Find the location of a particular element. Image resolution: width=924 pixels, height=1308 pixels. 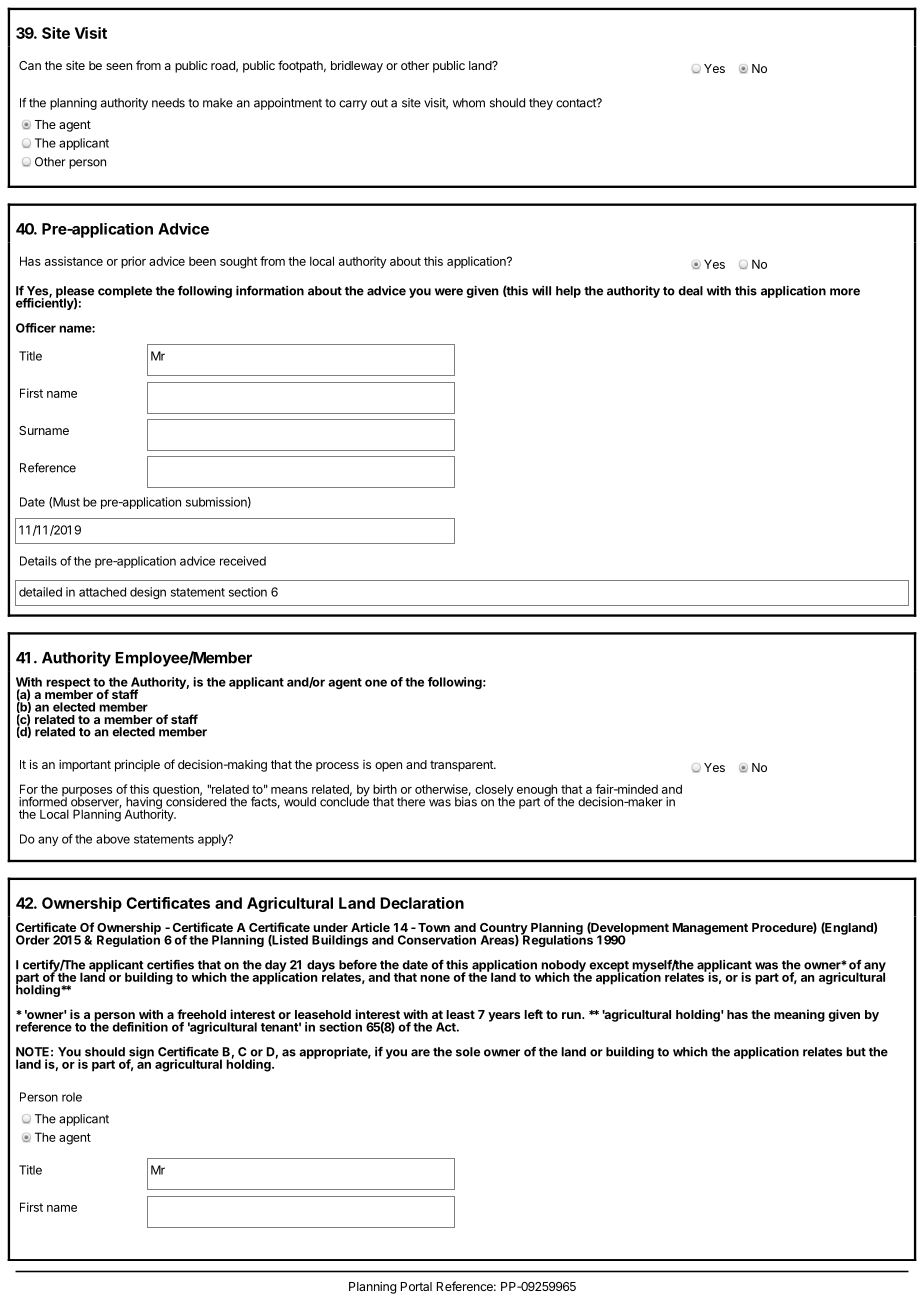

needs is located at coordinates (168, 103).
